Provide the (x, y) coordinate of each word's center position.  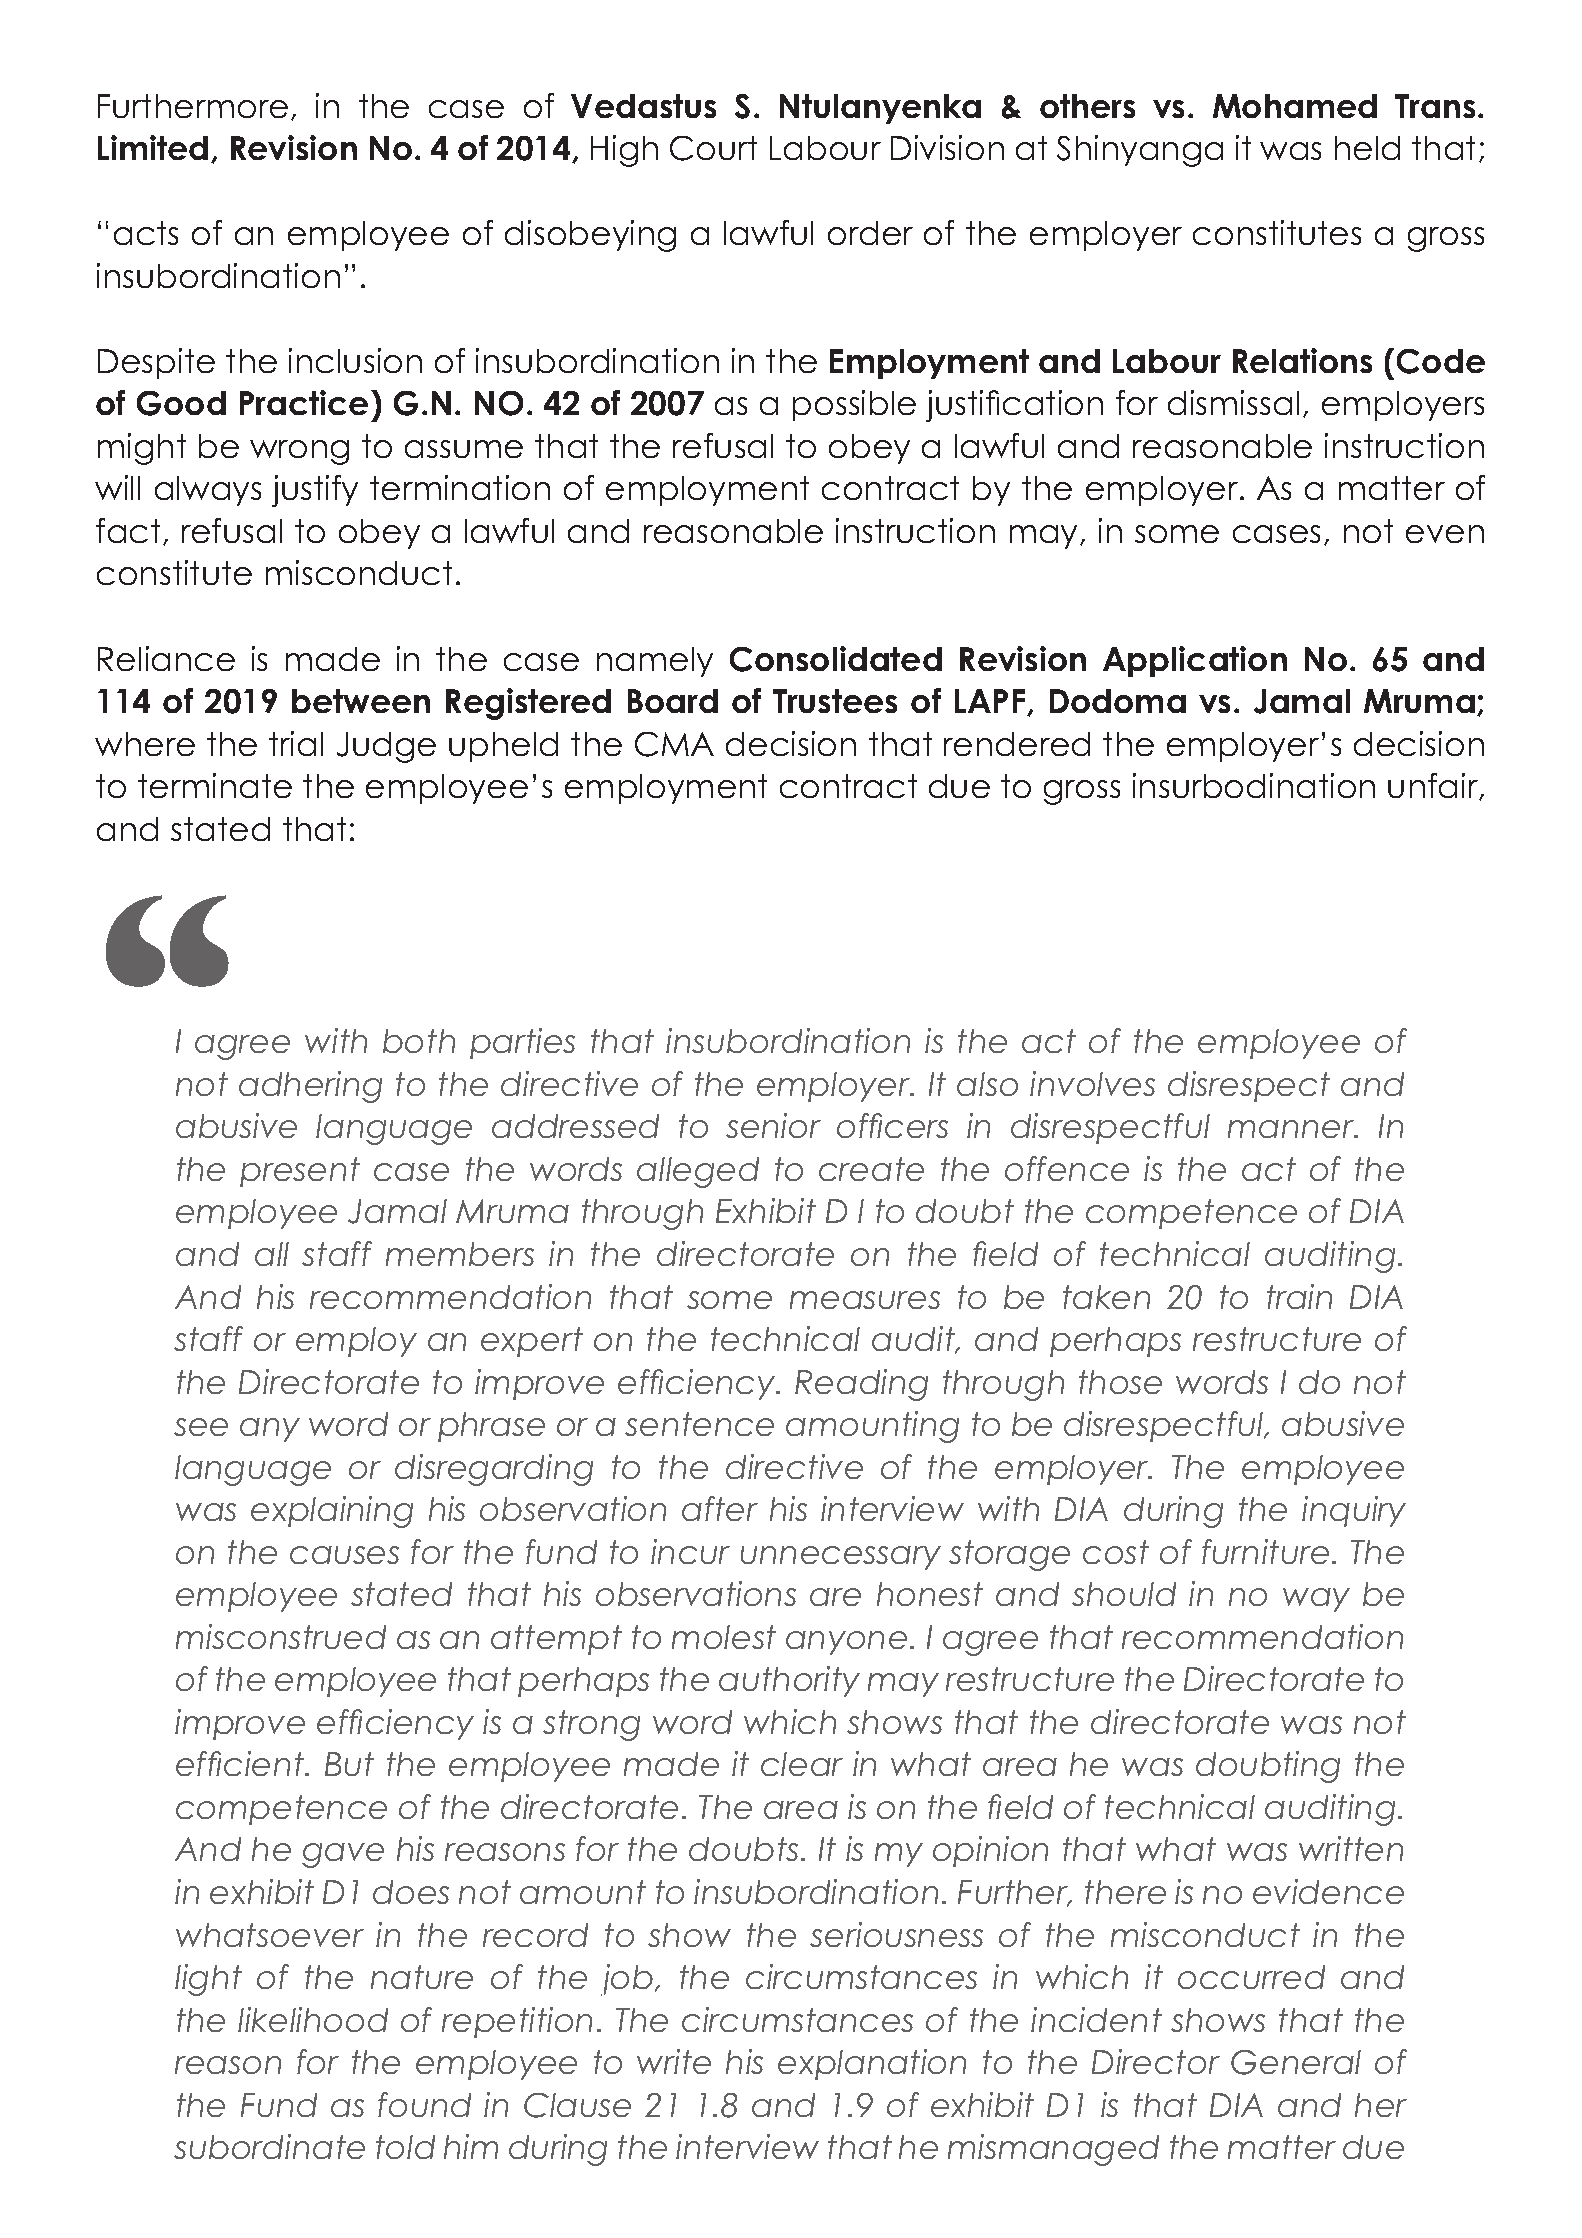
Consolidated (836, 659)
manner (1292, 1129)
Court (713, 148)
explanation (872, 2064)
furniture (1265, 1551)
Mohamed (1295, 106)
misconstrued (281, 1636)
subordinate (269, 2146)
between (361, 701)
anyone (846, 1643)
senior (773, 1125)
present (300, 1172)
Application (1195, 661)
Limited (153, 147)
